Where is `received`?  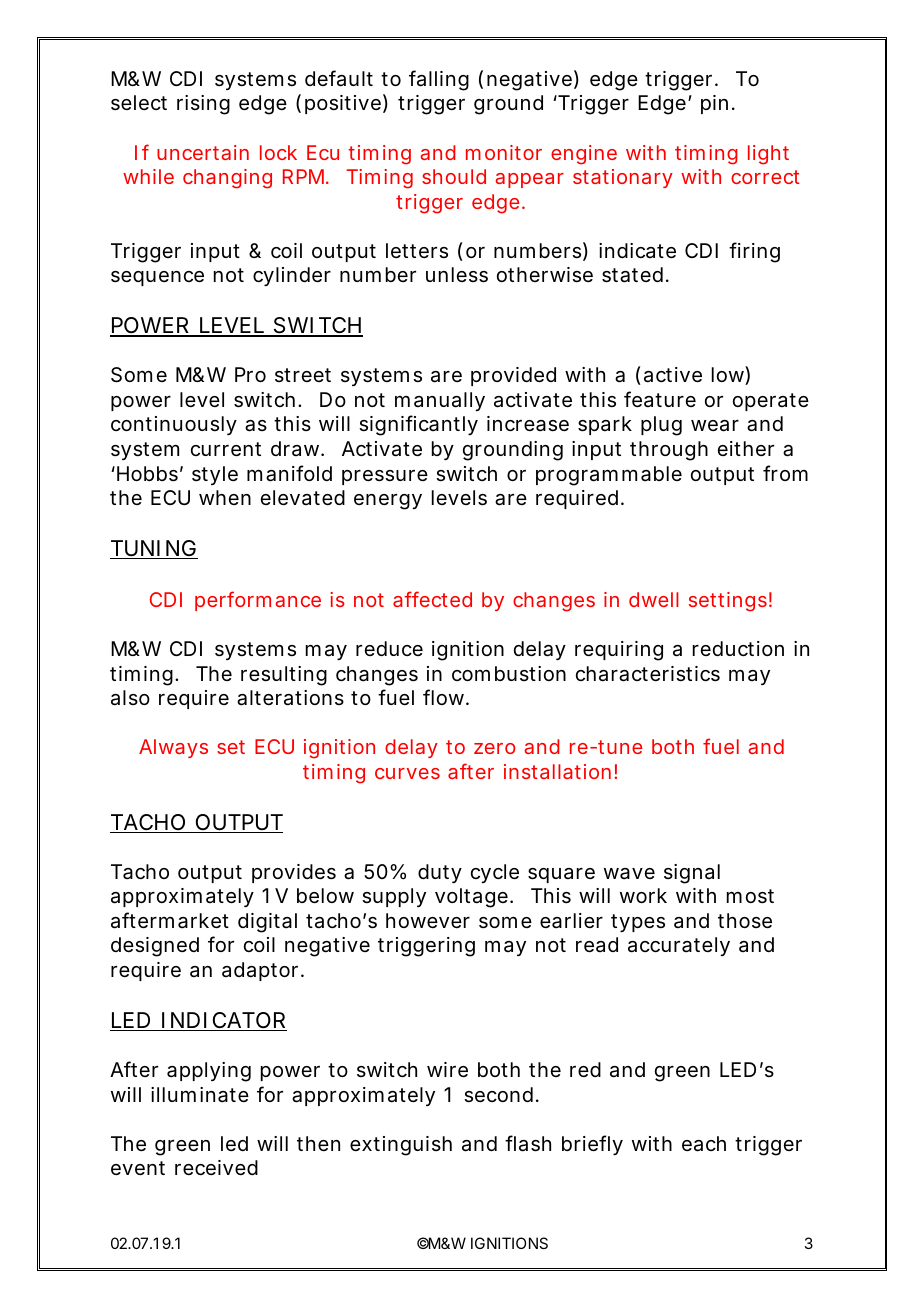
received is located at coordinates (216, 1168).
